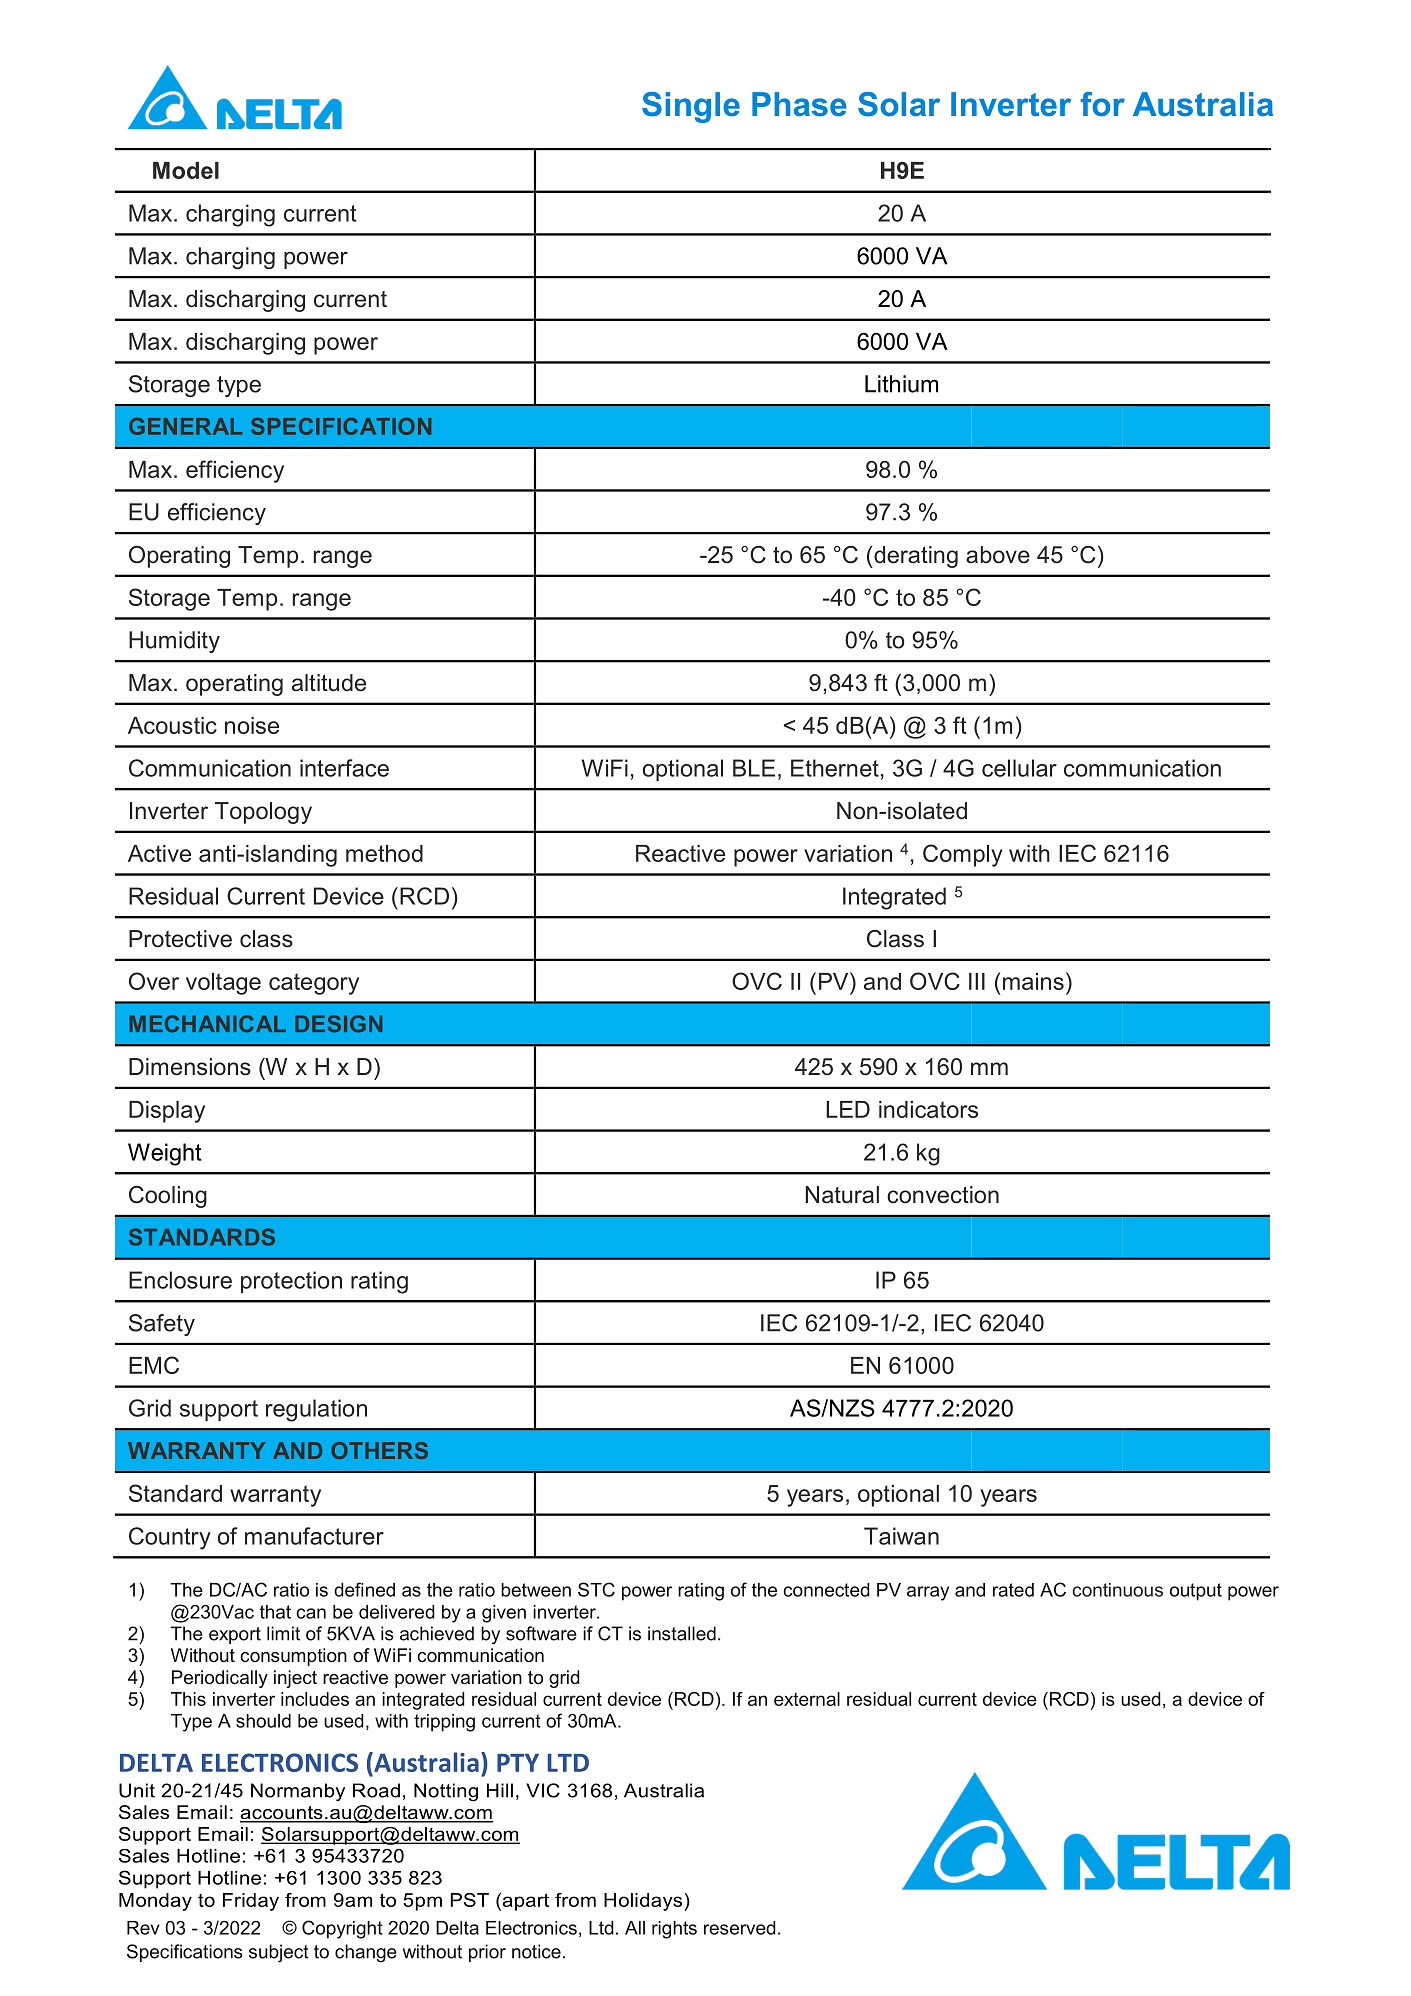 The width and height of the screenshot is (1411, 1996). What do you see at coordinates (691, 107) in the screenshot?
I see `Single` at bounding box center [691, 107].
